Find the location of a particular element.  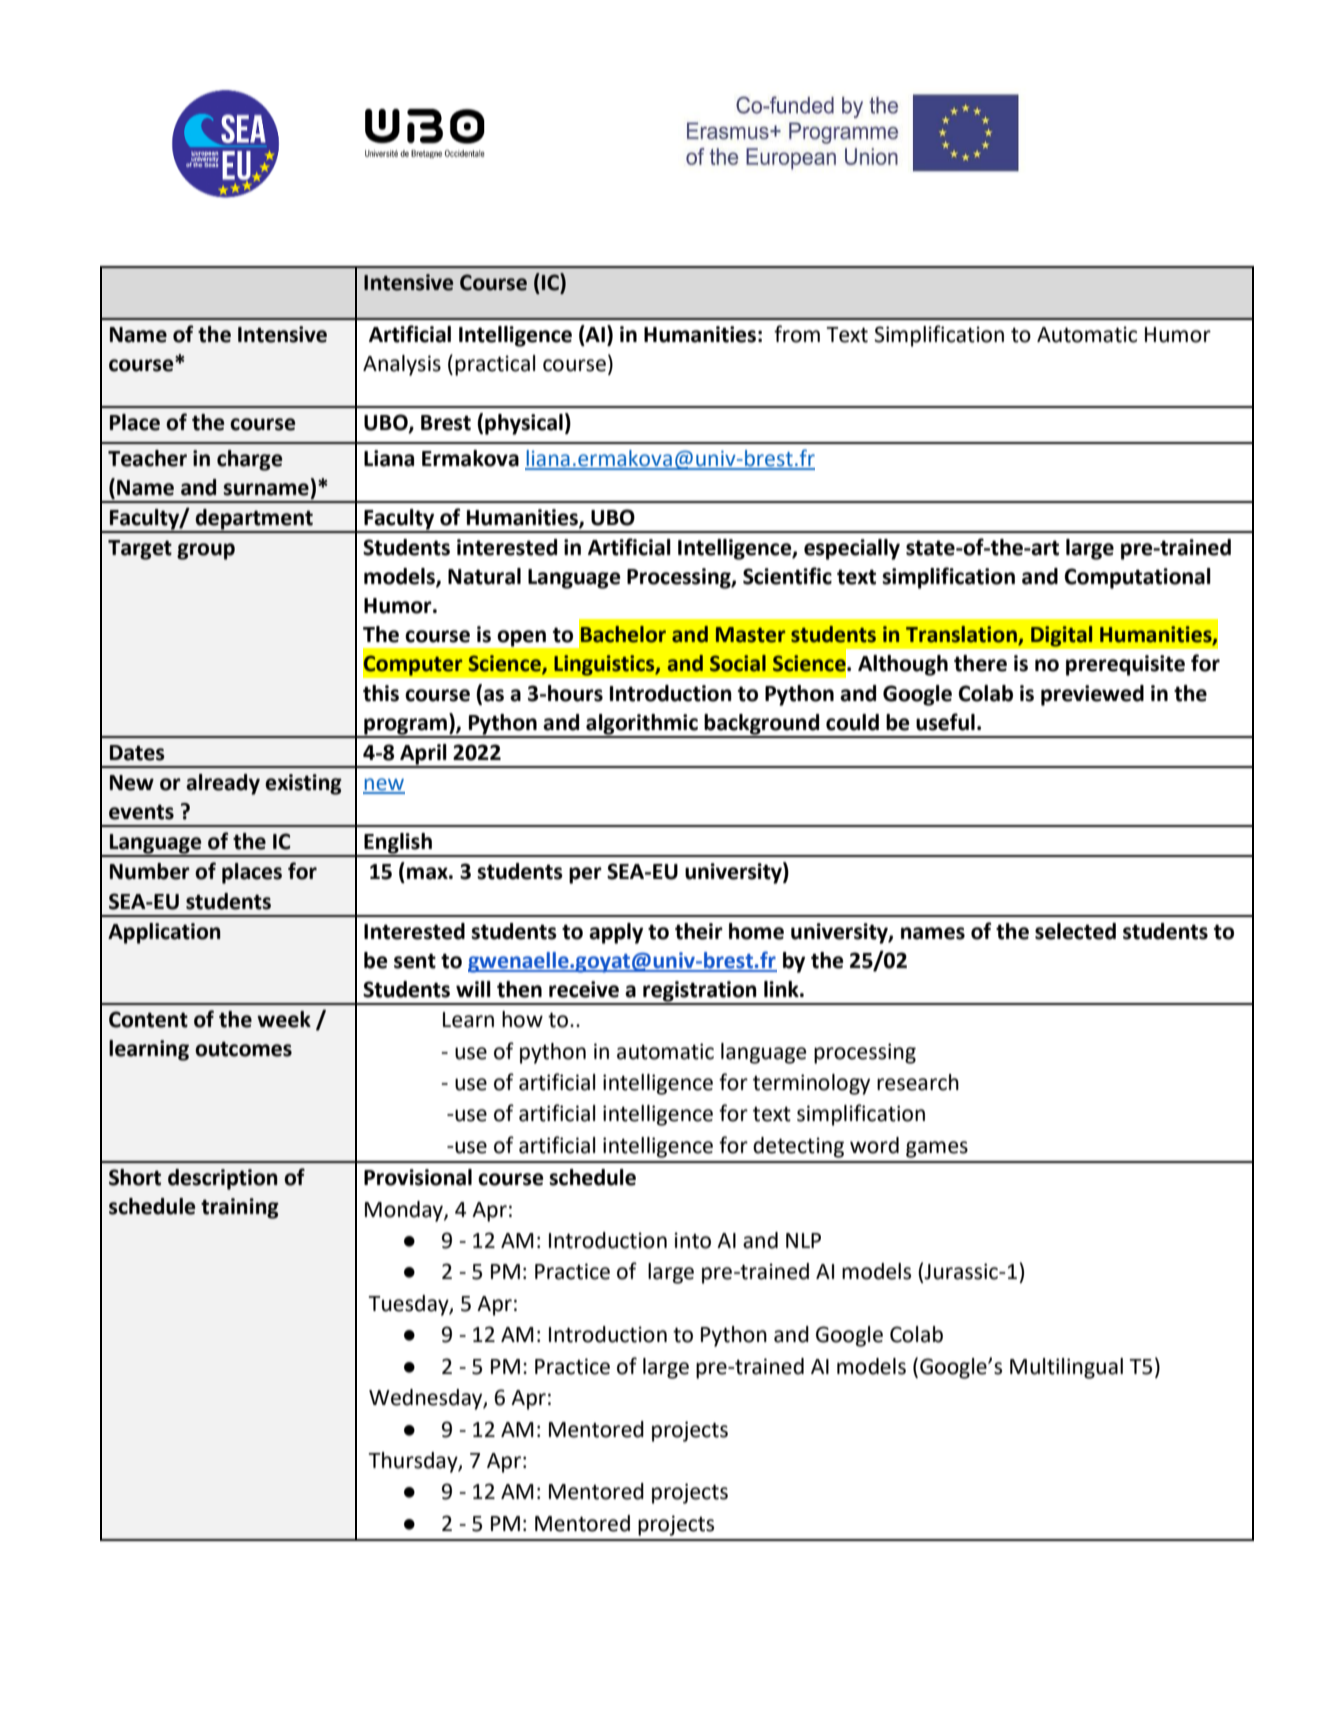

training is located at coordinates (240, 1208).
